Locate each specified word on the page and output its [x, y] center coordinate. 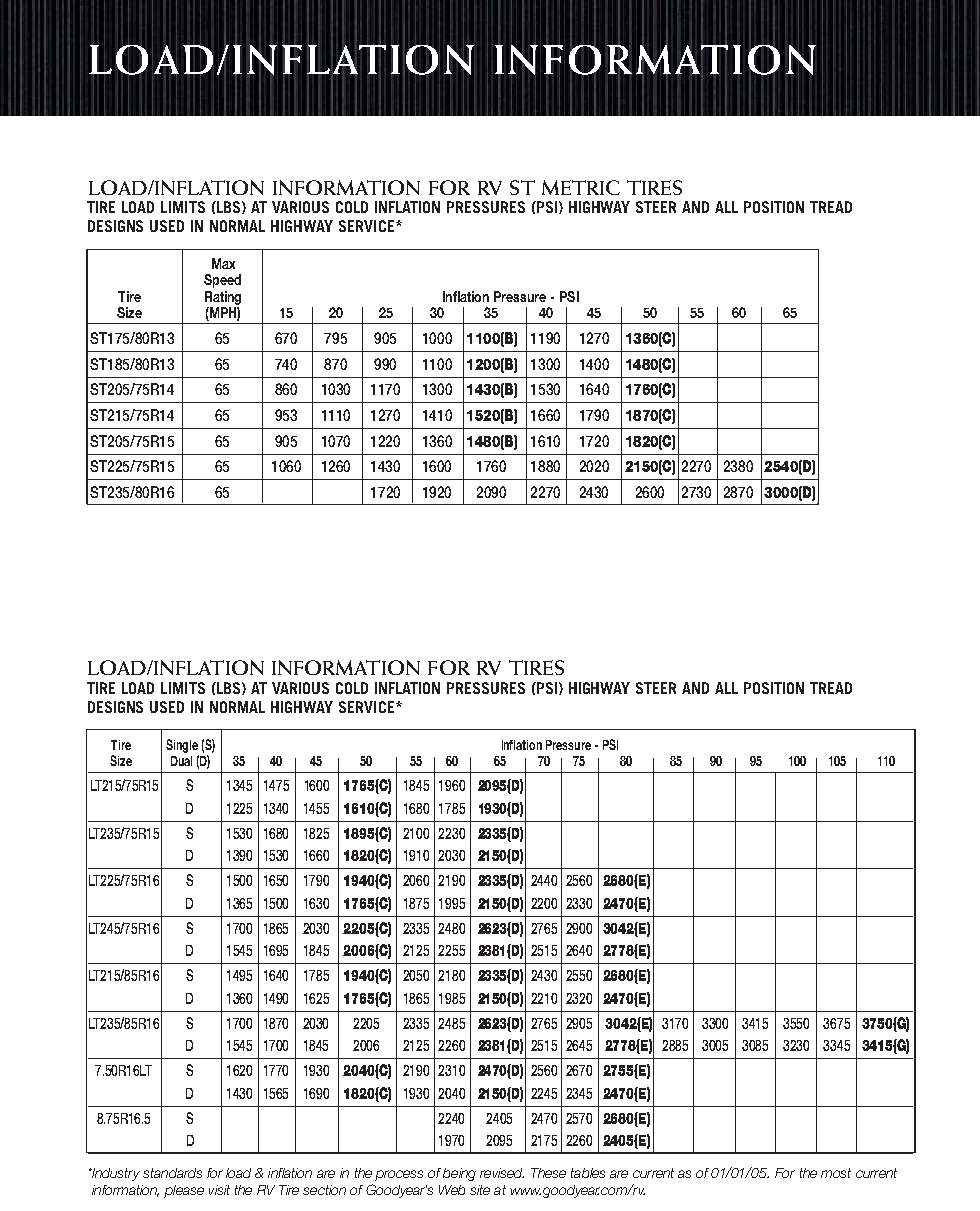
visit [219, 1190]
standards [172, 1173]
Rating [223, 298]
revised [502, 1173]
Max [223, 263]
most [836, 1173]
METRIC [581, 187]
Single [182, 746]
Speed [222, 281]
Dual [181, 761]
